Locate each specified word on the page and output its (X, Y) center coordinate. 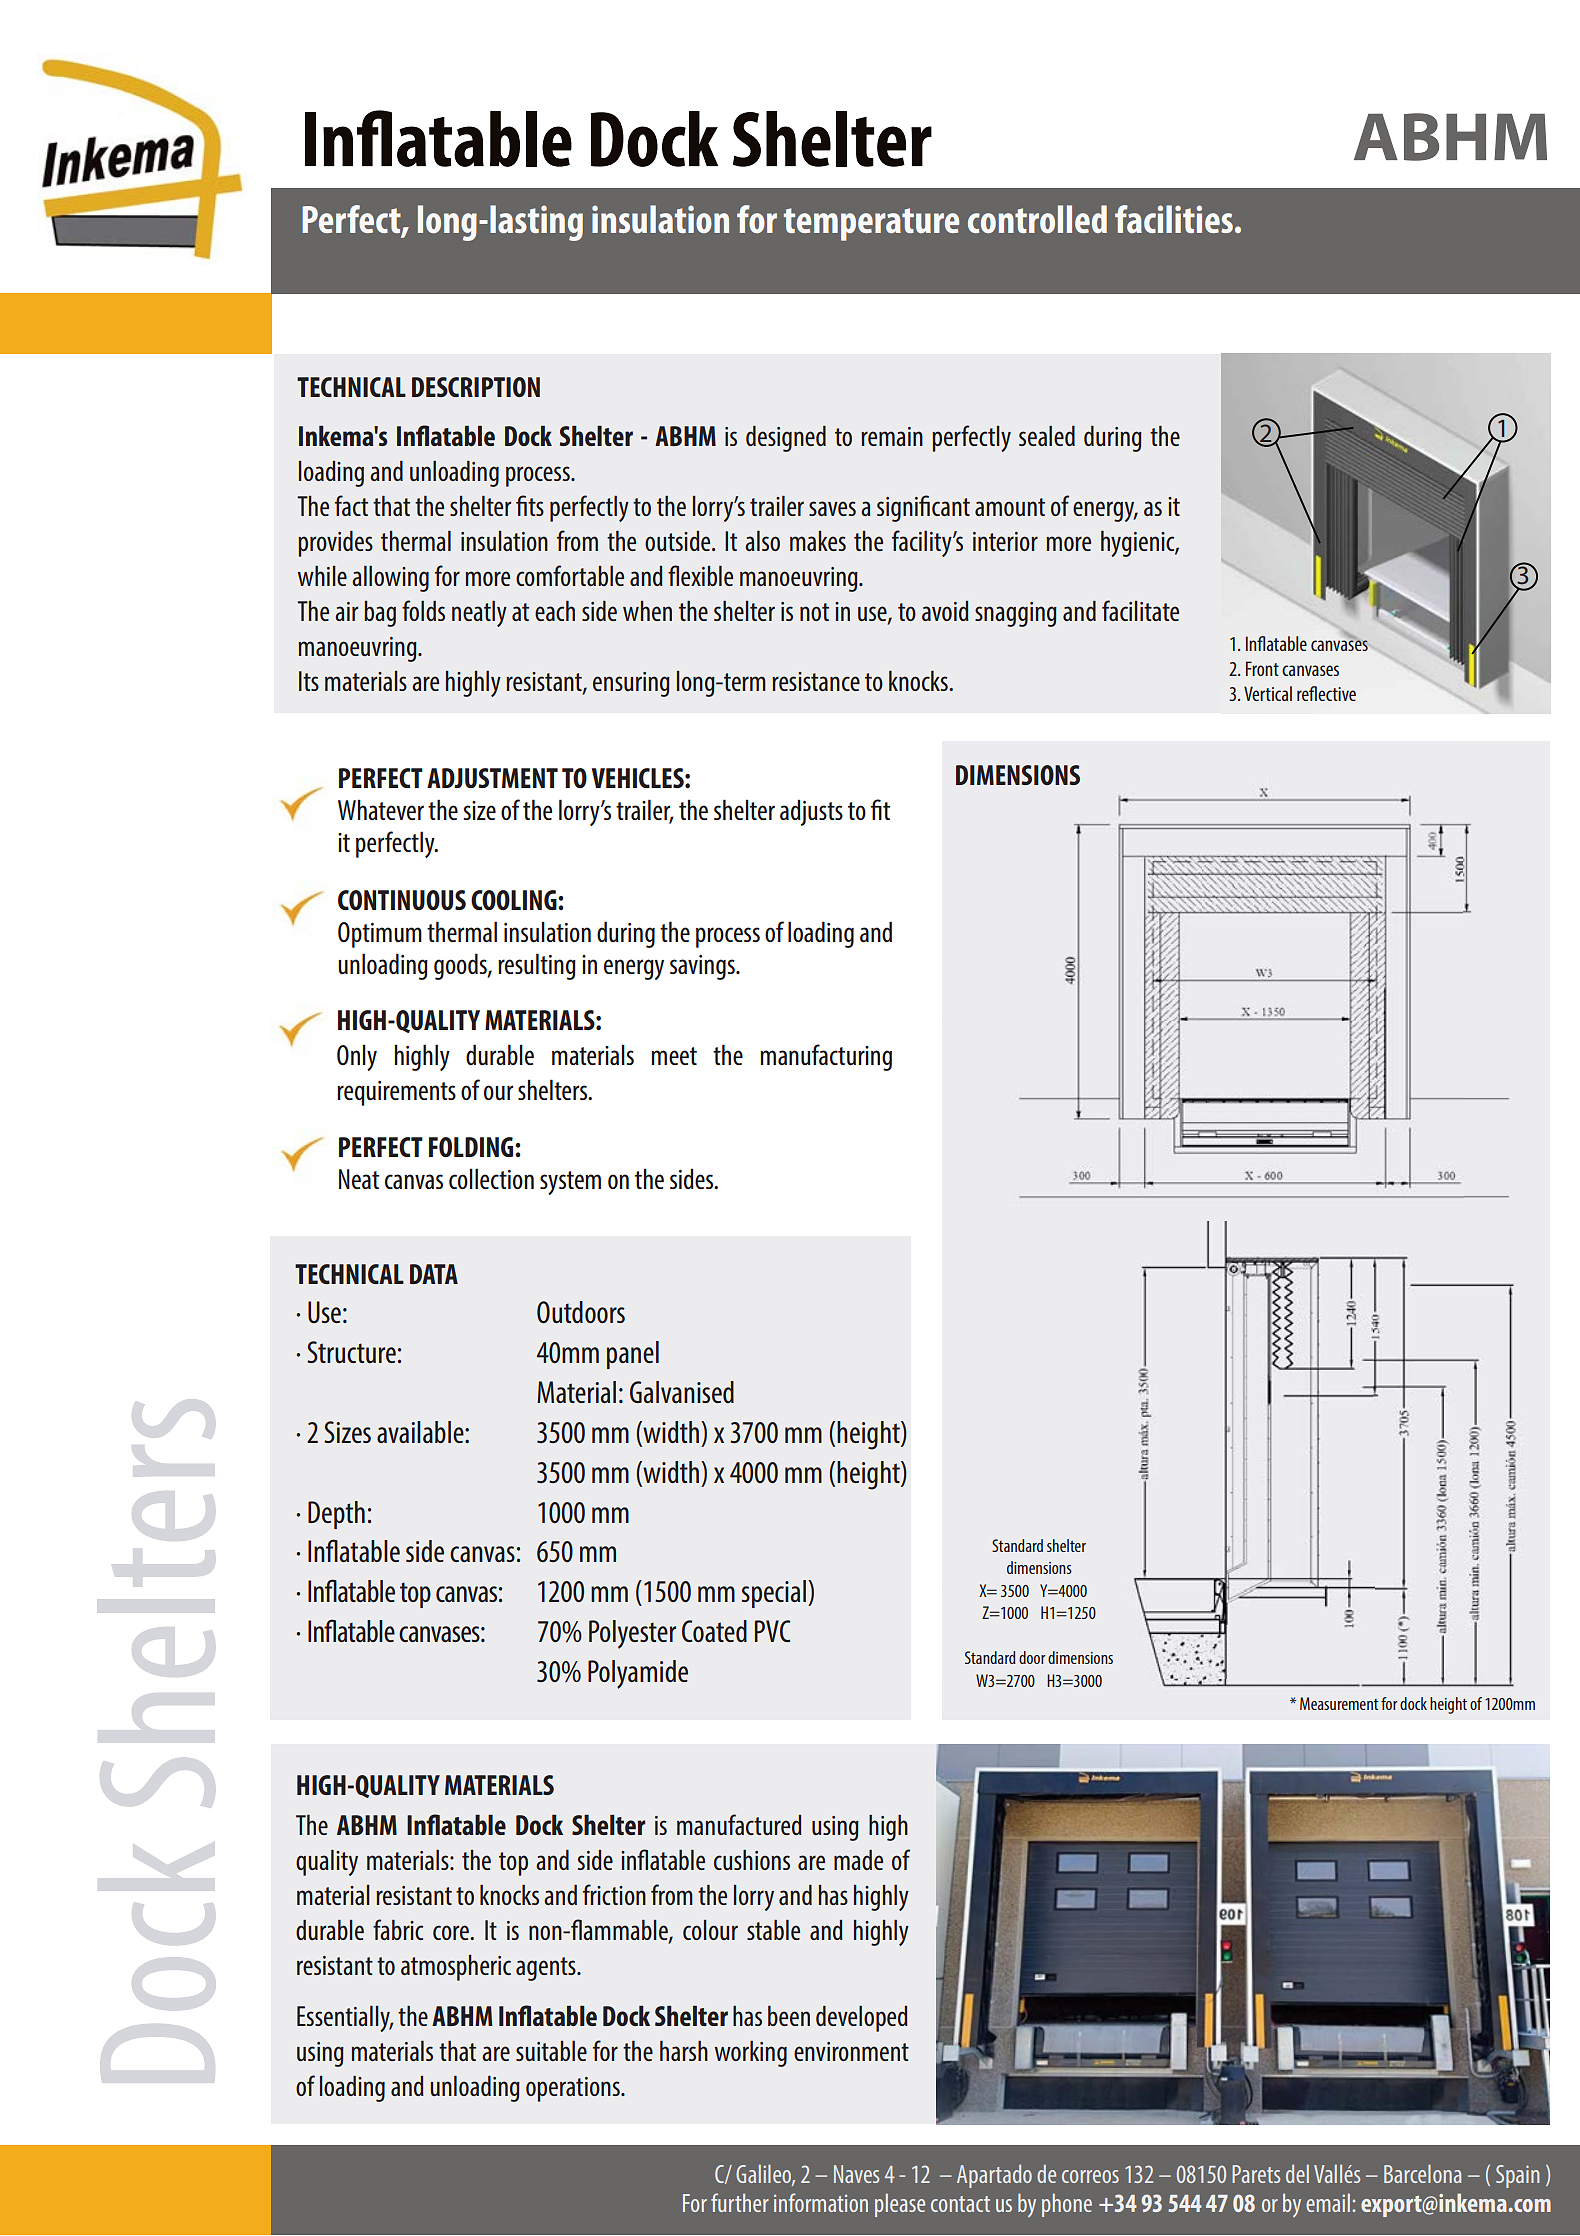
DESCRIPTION (476, 387)
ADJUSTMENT (492, 778)
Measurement (1339, 1703)
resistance (816, 681)
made (858, 1860)
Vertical (1268, 693)
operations (574, 2089)
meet (674, 1056)
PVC (772, 1631)
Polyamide (638, 1674)
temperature (871, 224)
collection (491, 1178)
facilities (1174, 219)
